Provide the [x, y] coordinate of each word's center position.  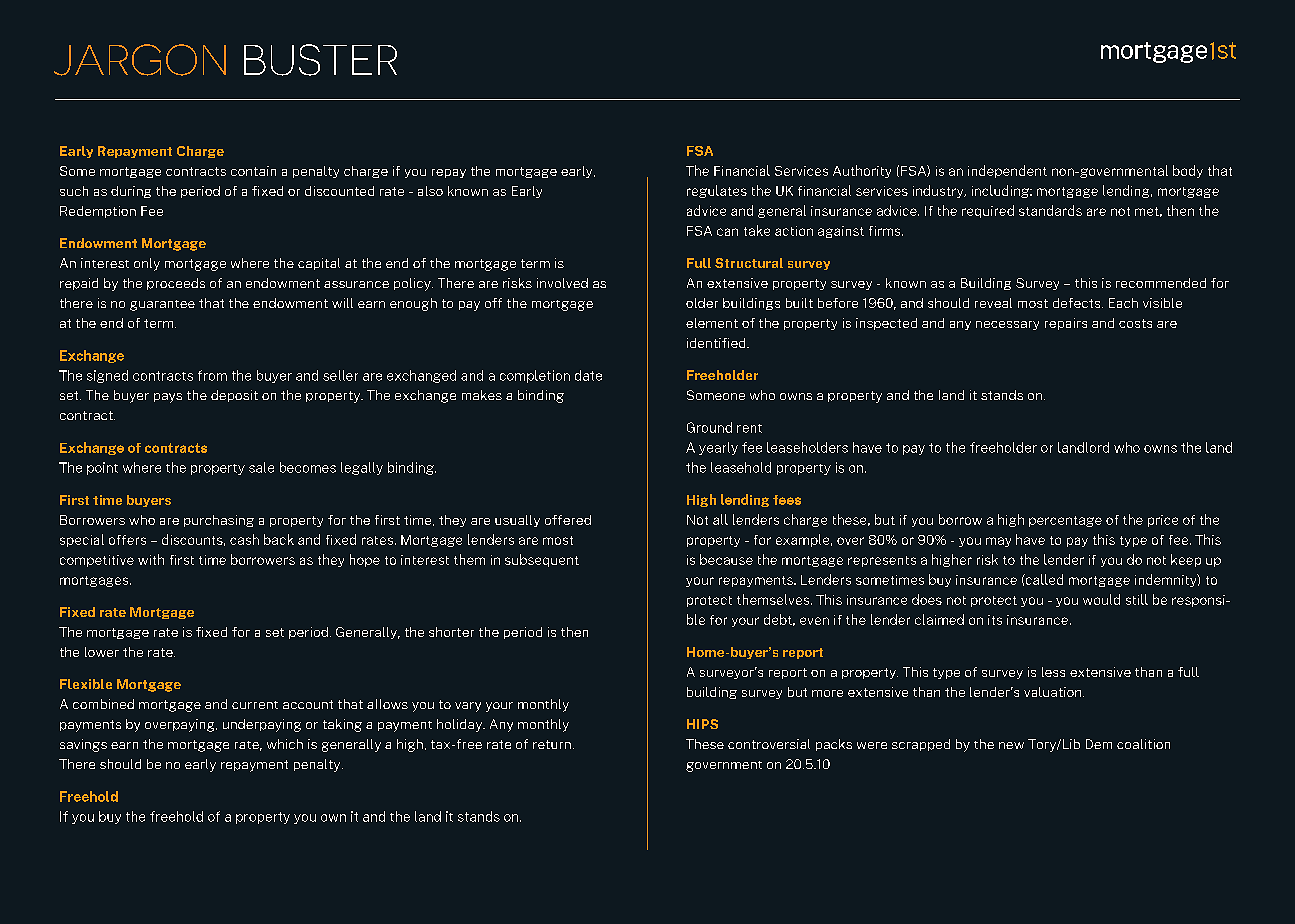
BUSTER [320, 60]
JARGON [140, 60]
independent [1007, 171]
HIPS [702, 724]
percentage [1065, 521]
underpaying [262, 725]
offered [568, 520]
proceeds [176, 284]
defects [1078, 303]
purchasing [219, 521]
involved [562, 283]
